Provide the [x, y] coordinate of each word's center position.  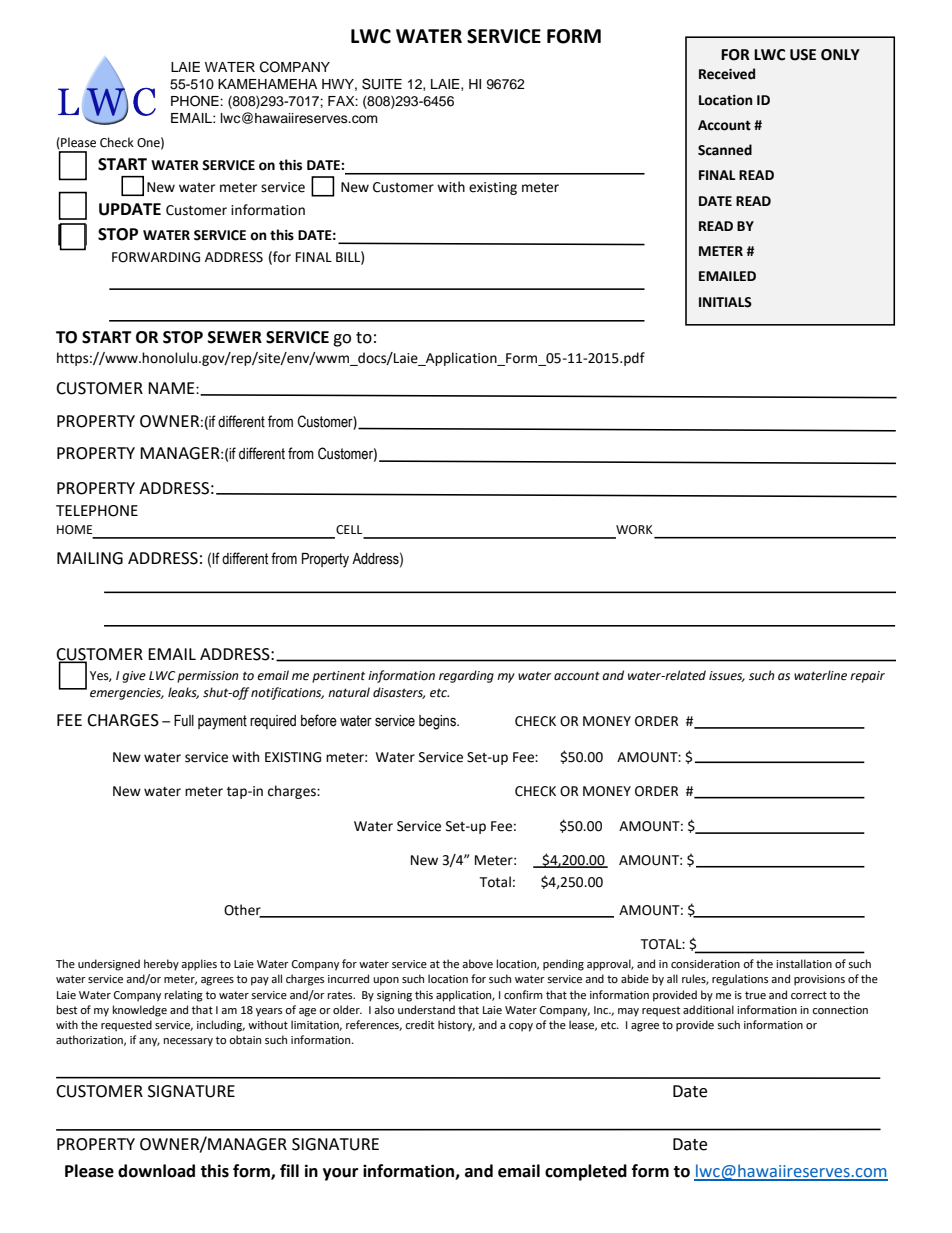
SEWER [235, 337]
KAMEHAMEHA [267, 84]
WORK [634, 530]
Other [243, 911]
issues [727, 676]
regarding [466, 676]
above [477, 964]
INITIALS [725, 302]
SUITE [382, 84]
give [134, 677]
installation [804, 963]
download [156, 1171]
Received [727, 74]
